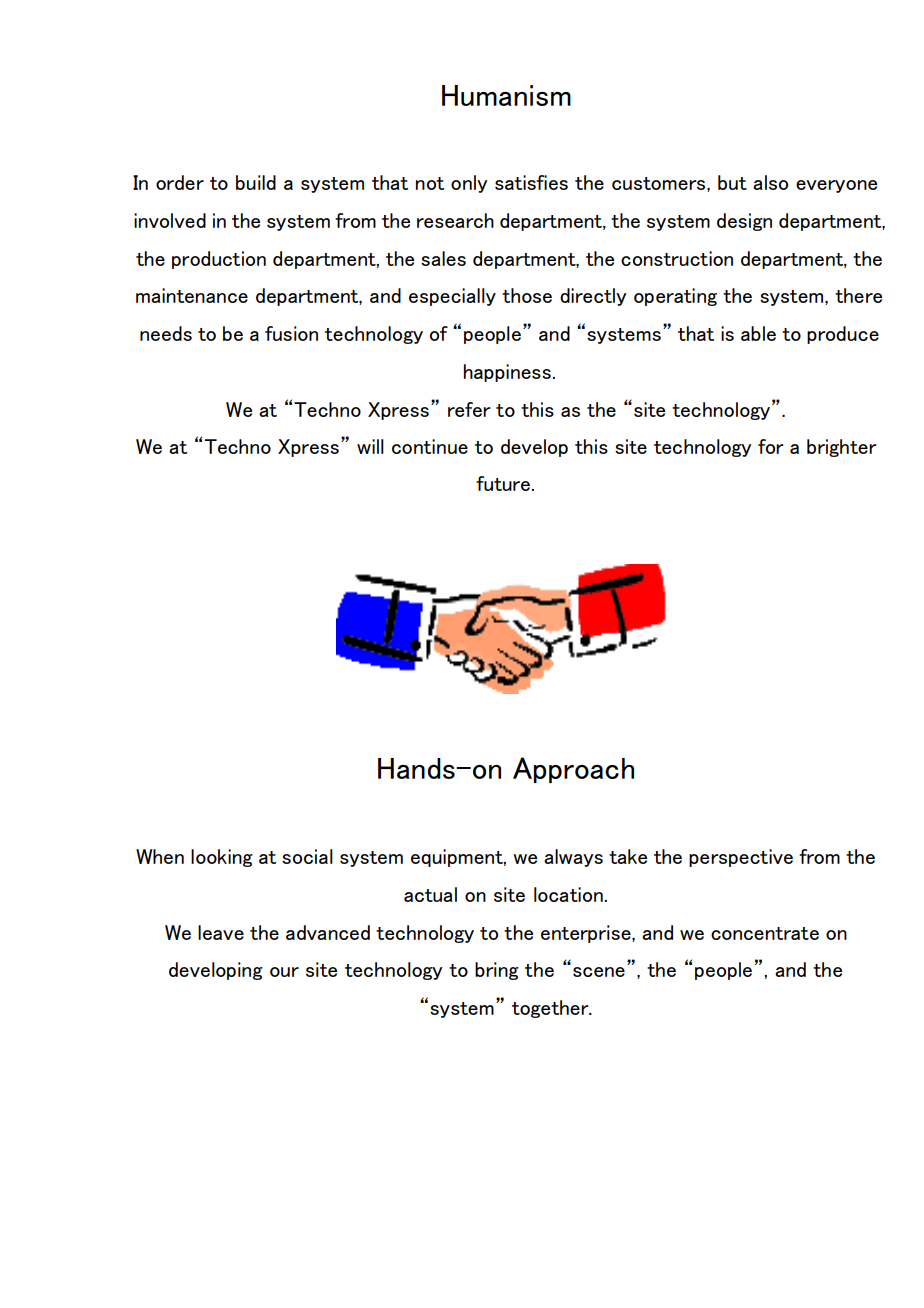  Describe the element at coordinates (503, 483) in the image. I see `future` at that location.
